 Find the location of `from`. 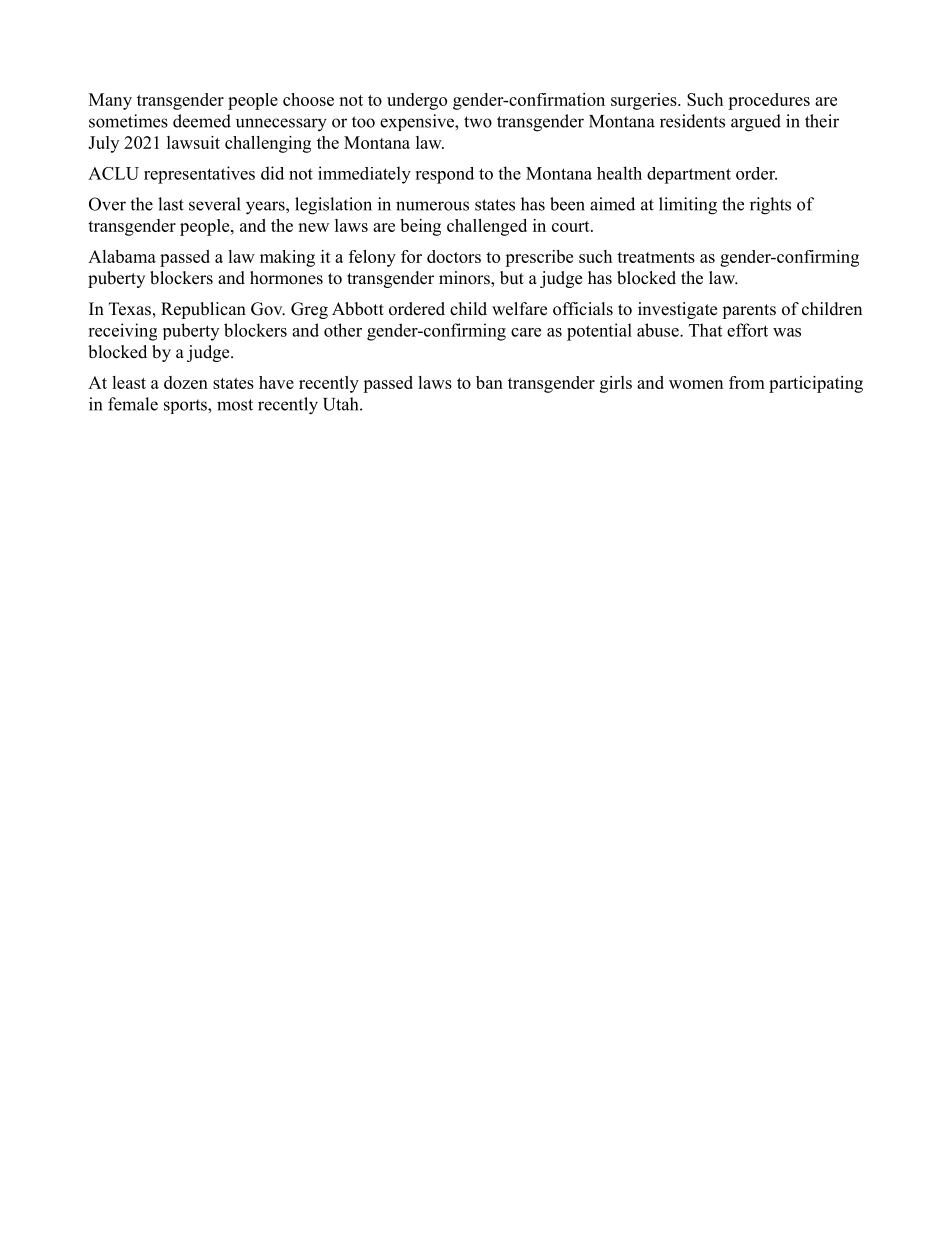

from is located at coordinates (747, 382).
